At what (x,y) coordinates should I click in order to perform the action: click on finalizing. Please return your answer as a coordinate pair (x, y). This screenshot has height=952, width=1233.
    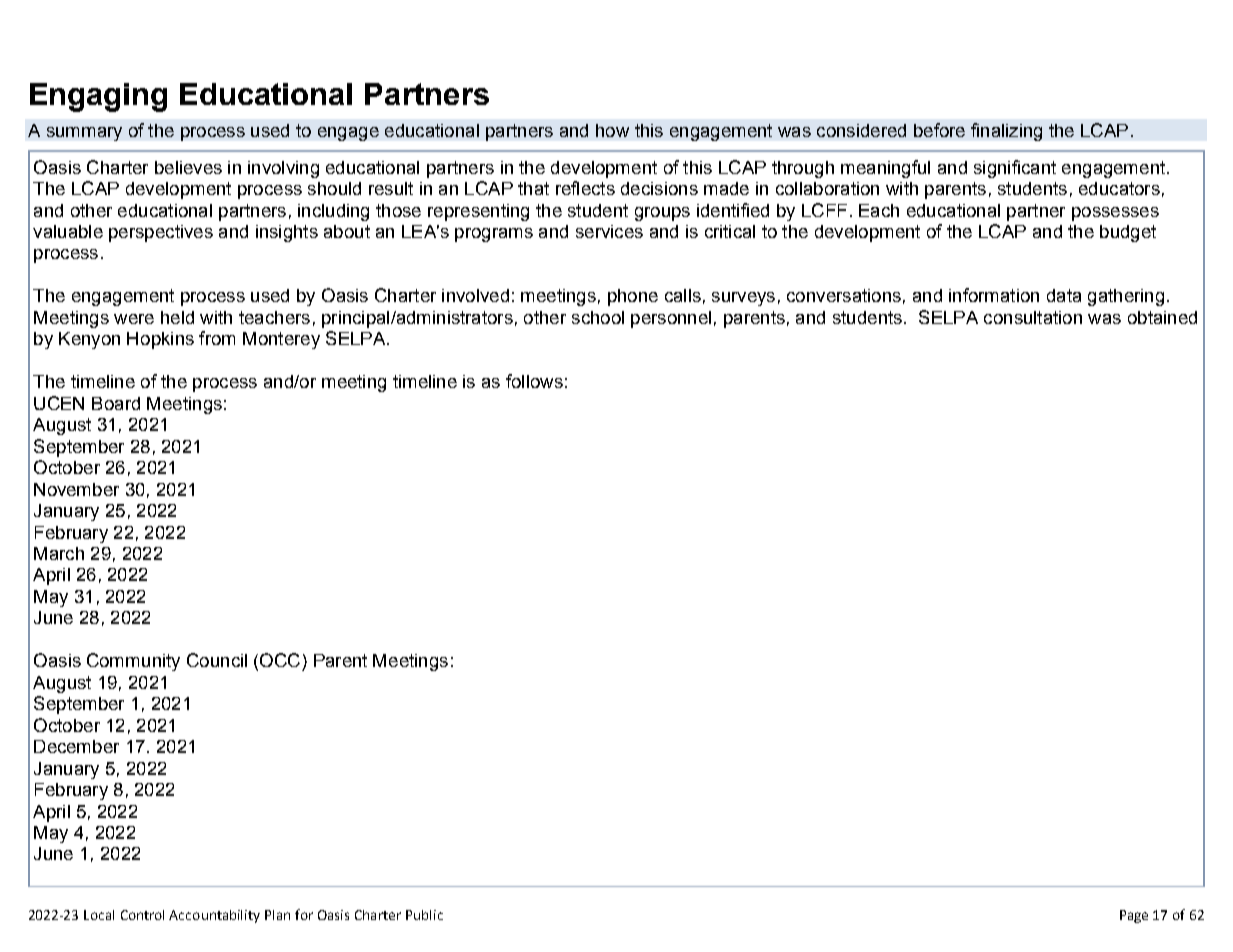
    Looking at the image, I should click on (1006, 132).
